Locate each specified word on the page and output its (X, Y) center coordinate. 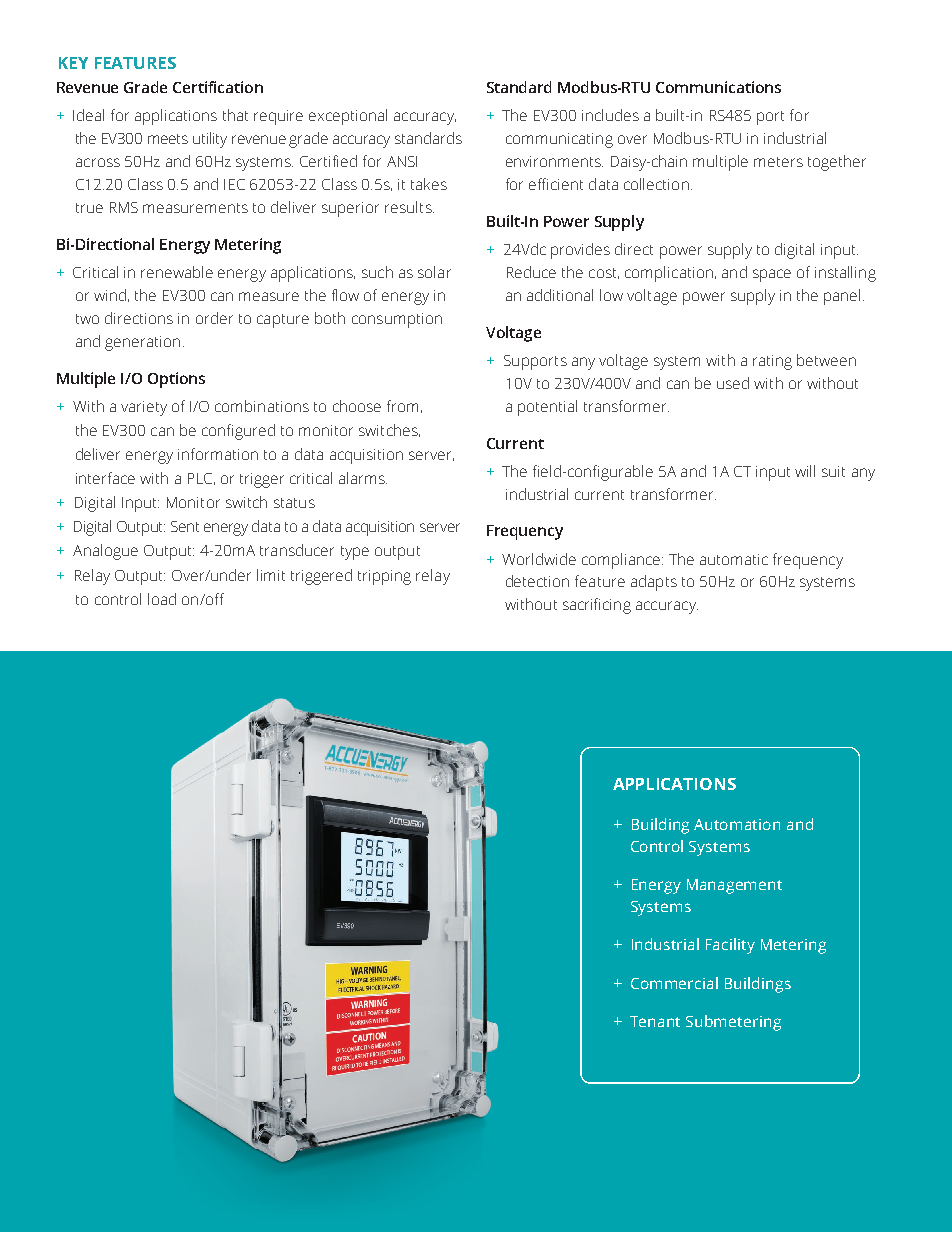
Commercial (674, 983)
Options (176, 380)
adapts (654, 583)
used (733, 383)
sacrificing (597, 606)
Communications (718, 87)
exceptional (348, 117)
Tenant (655, 1021)
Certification (218, 87)
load (162, 599)
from (402, 406)
